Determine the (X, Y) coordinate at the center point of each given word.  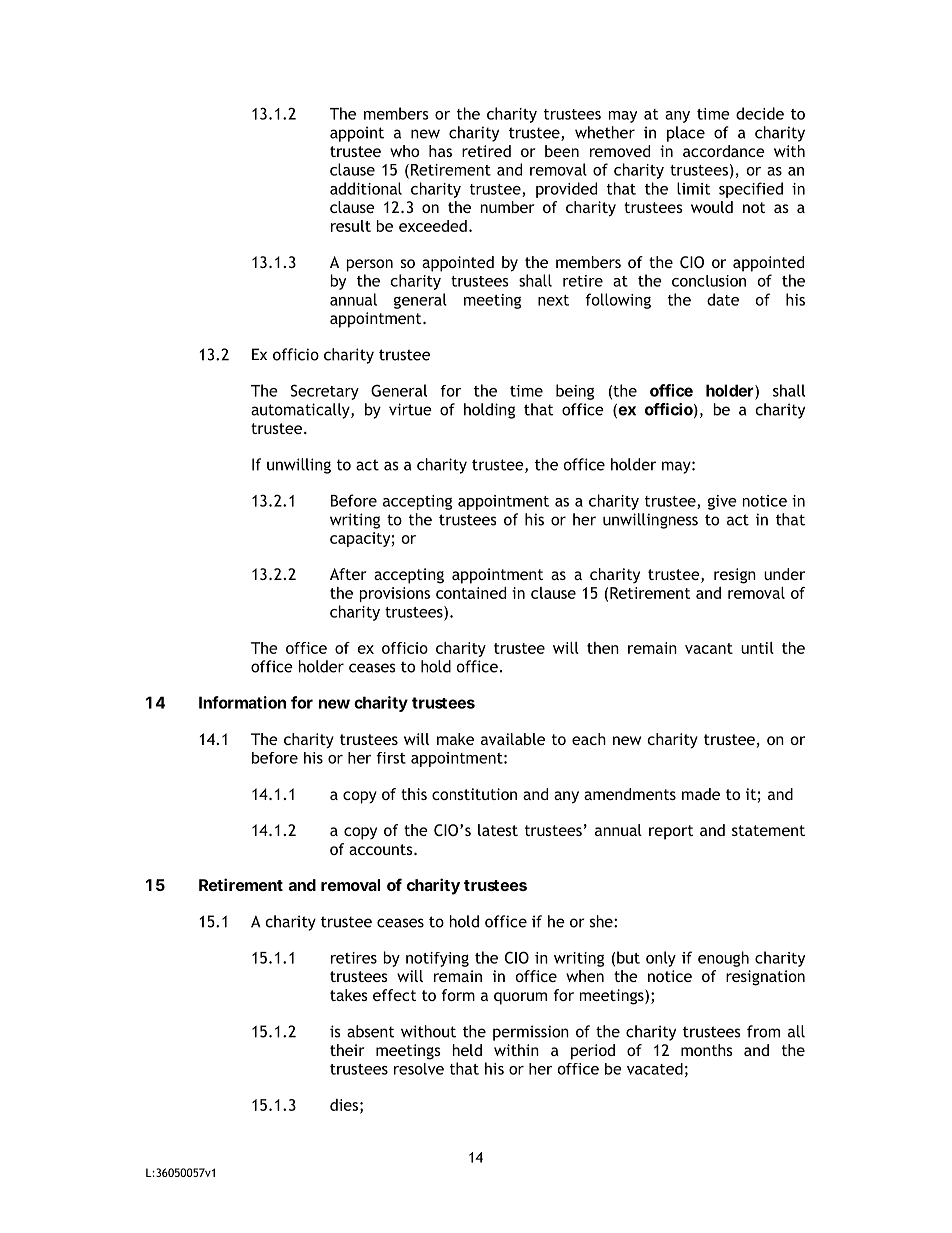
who (404, 151)
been (562, 151)
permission (531, 1033)
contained (471, 593)
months (707, 1050)
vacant (709, 648)
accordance (724, 151)
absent (370, 1031)
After (348, 574)
